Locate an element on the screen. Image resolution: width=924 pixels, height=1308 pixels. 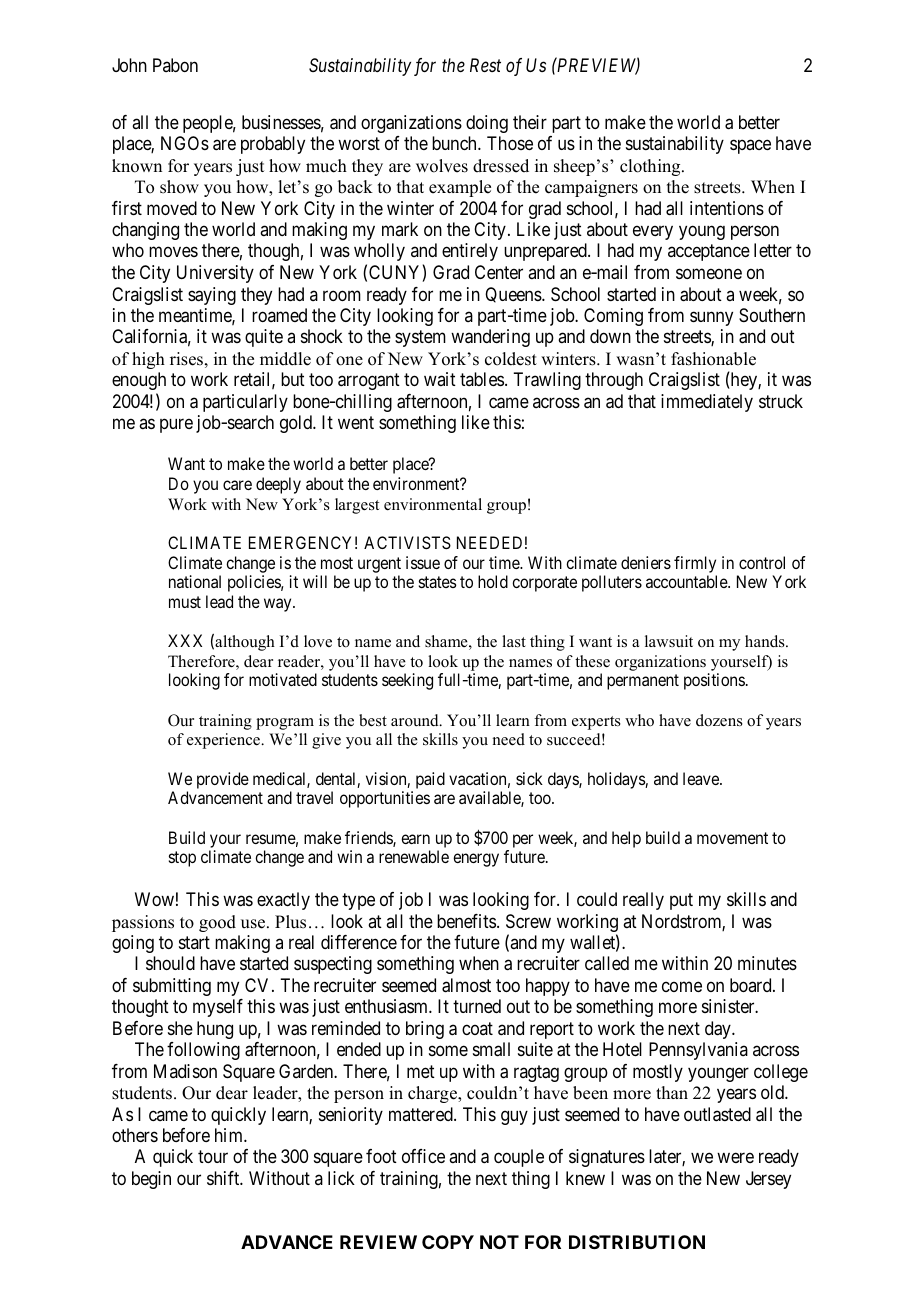
seeking is located at coordinates (407, 681).
